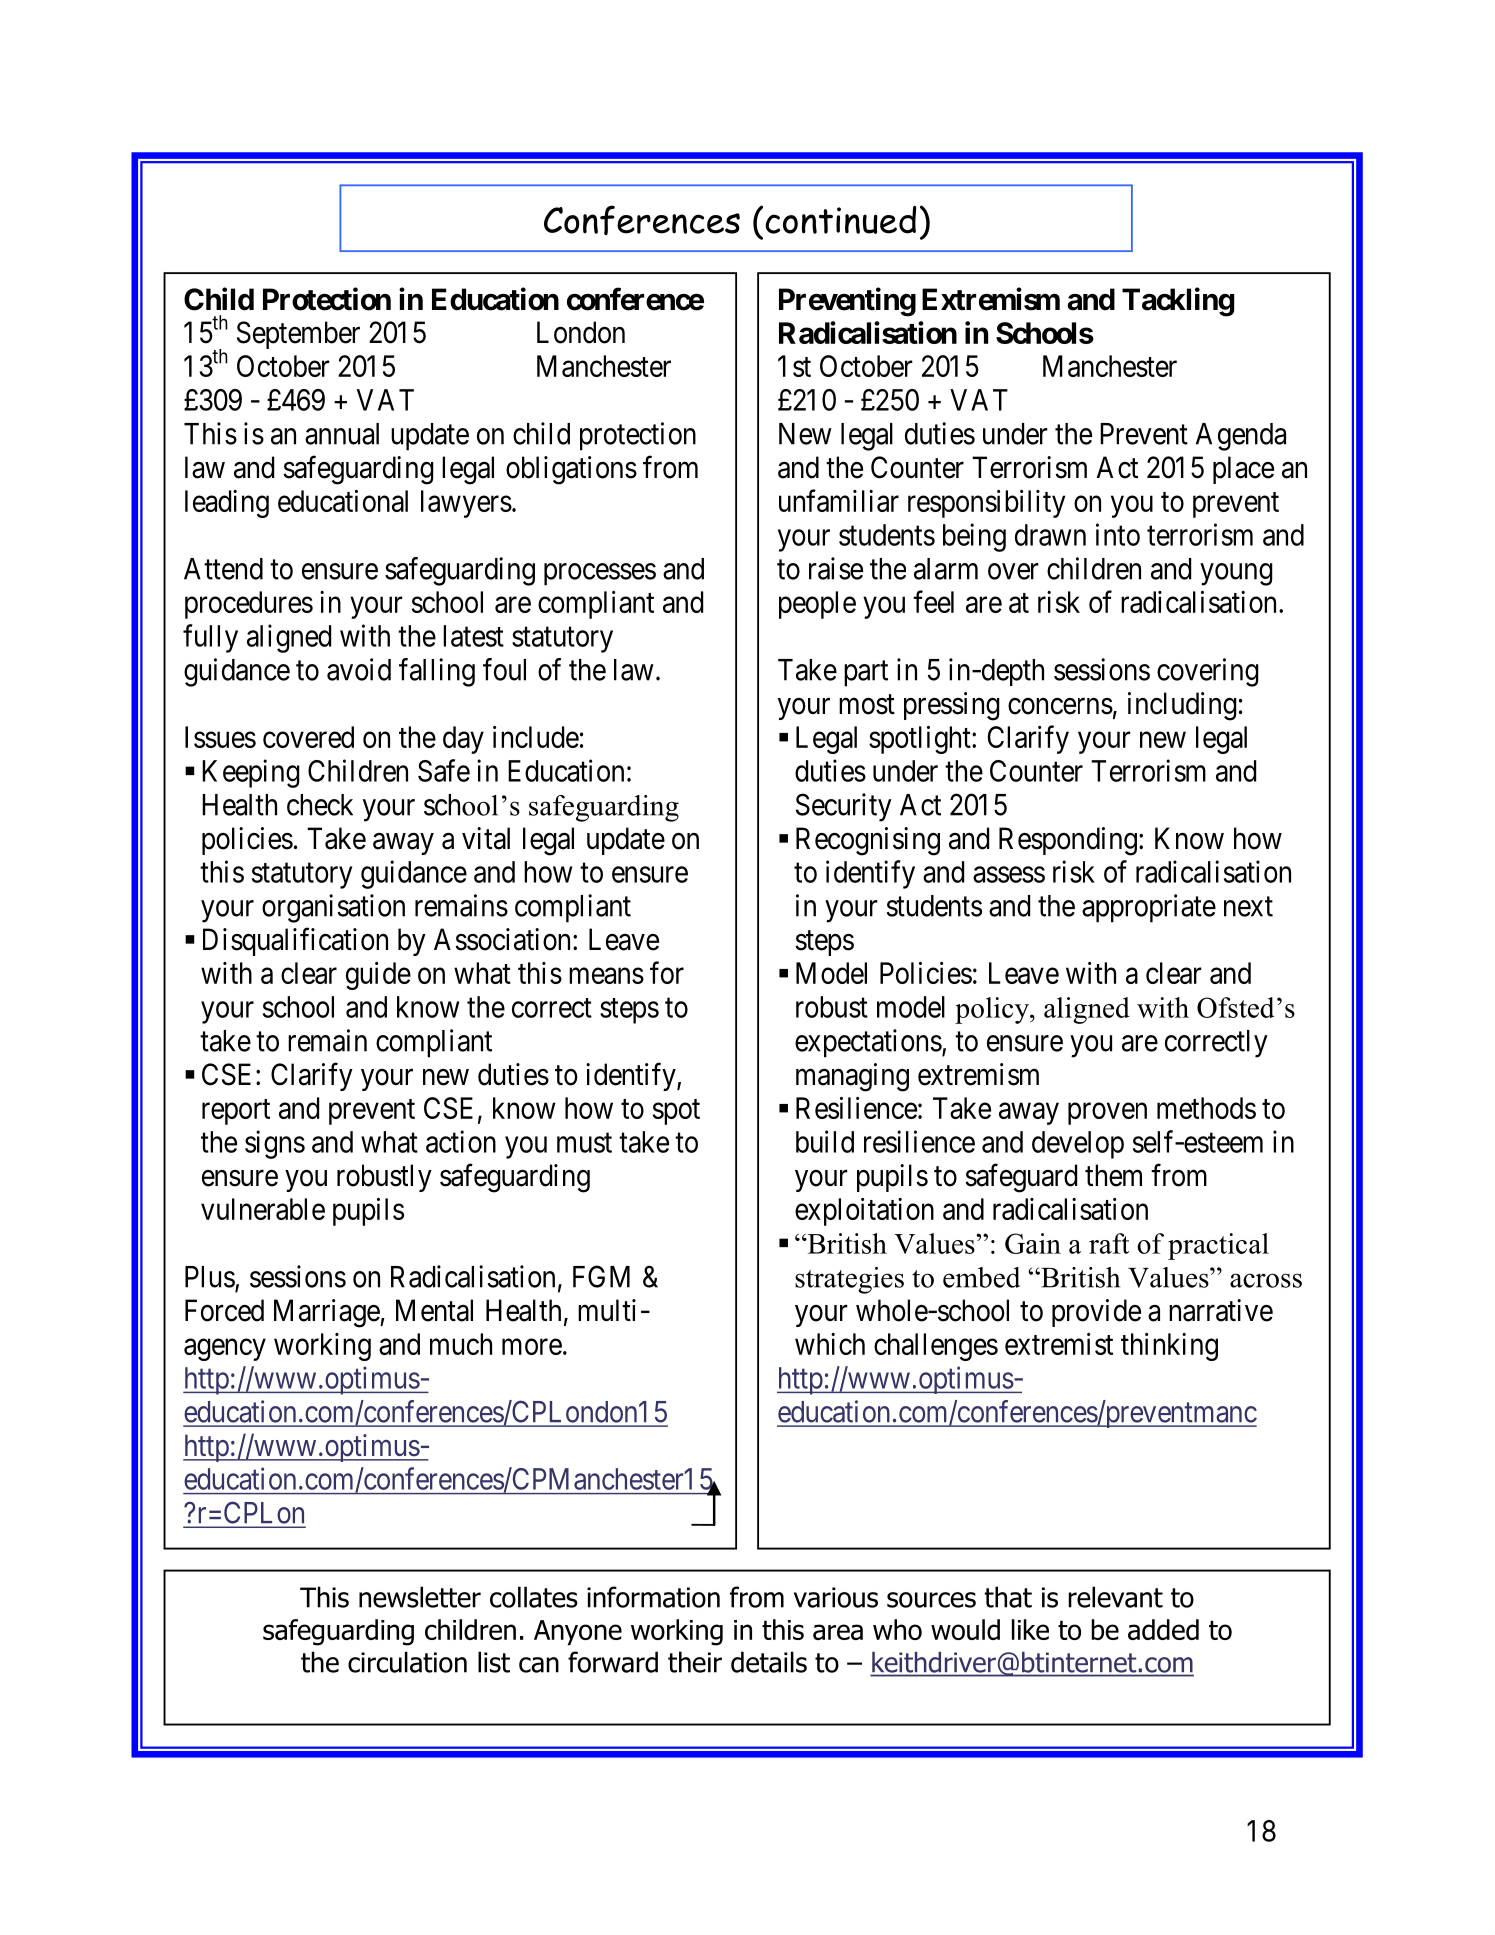 The width and height of the document is (1495, 1935). Describe the element at coordinates (359, 669) in the document. I see `avoid` at that location.
